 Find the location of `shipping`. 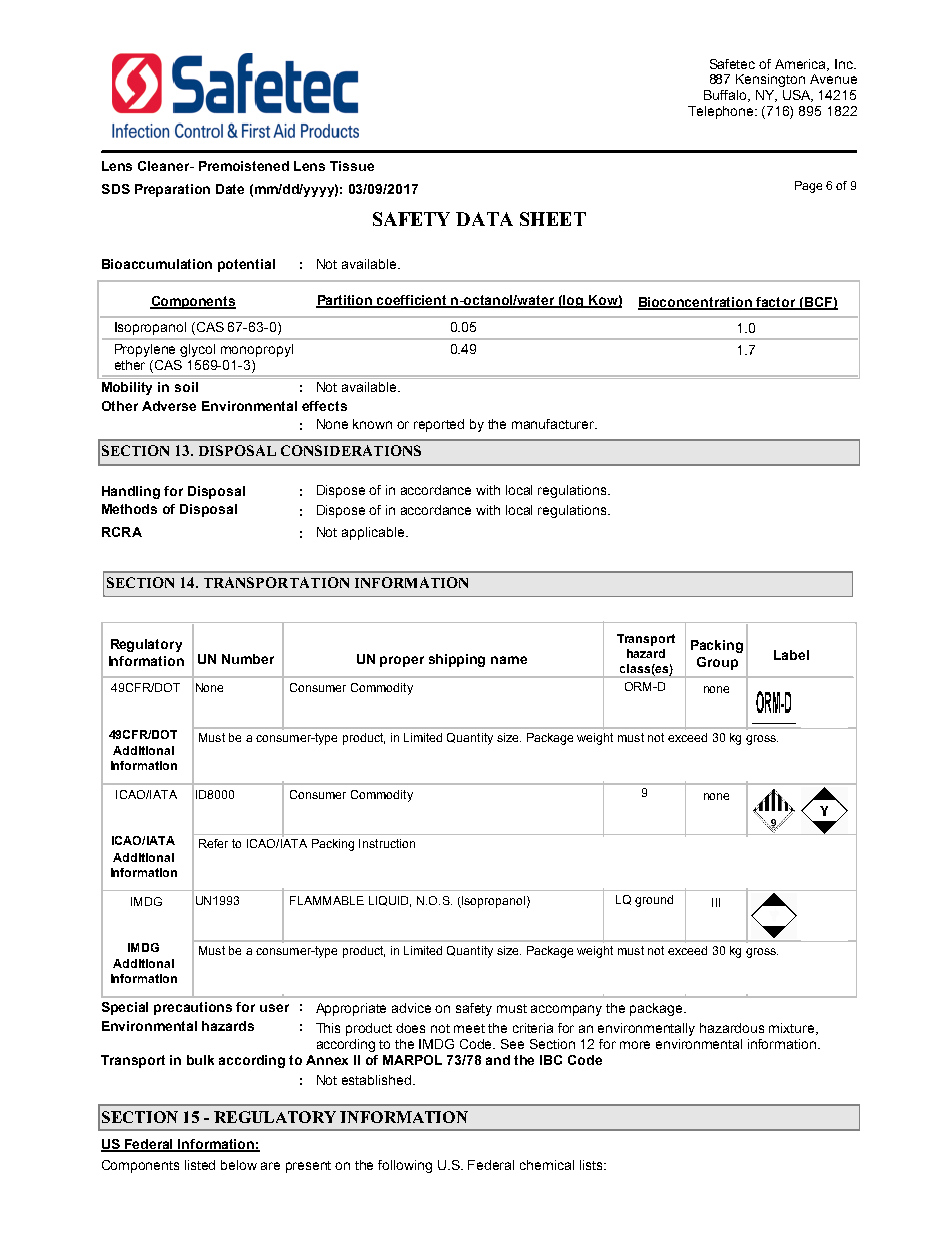

shipping is located at coordinates (457, 660).
